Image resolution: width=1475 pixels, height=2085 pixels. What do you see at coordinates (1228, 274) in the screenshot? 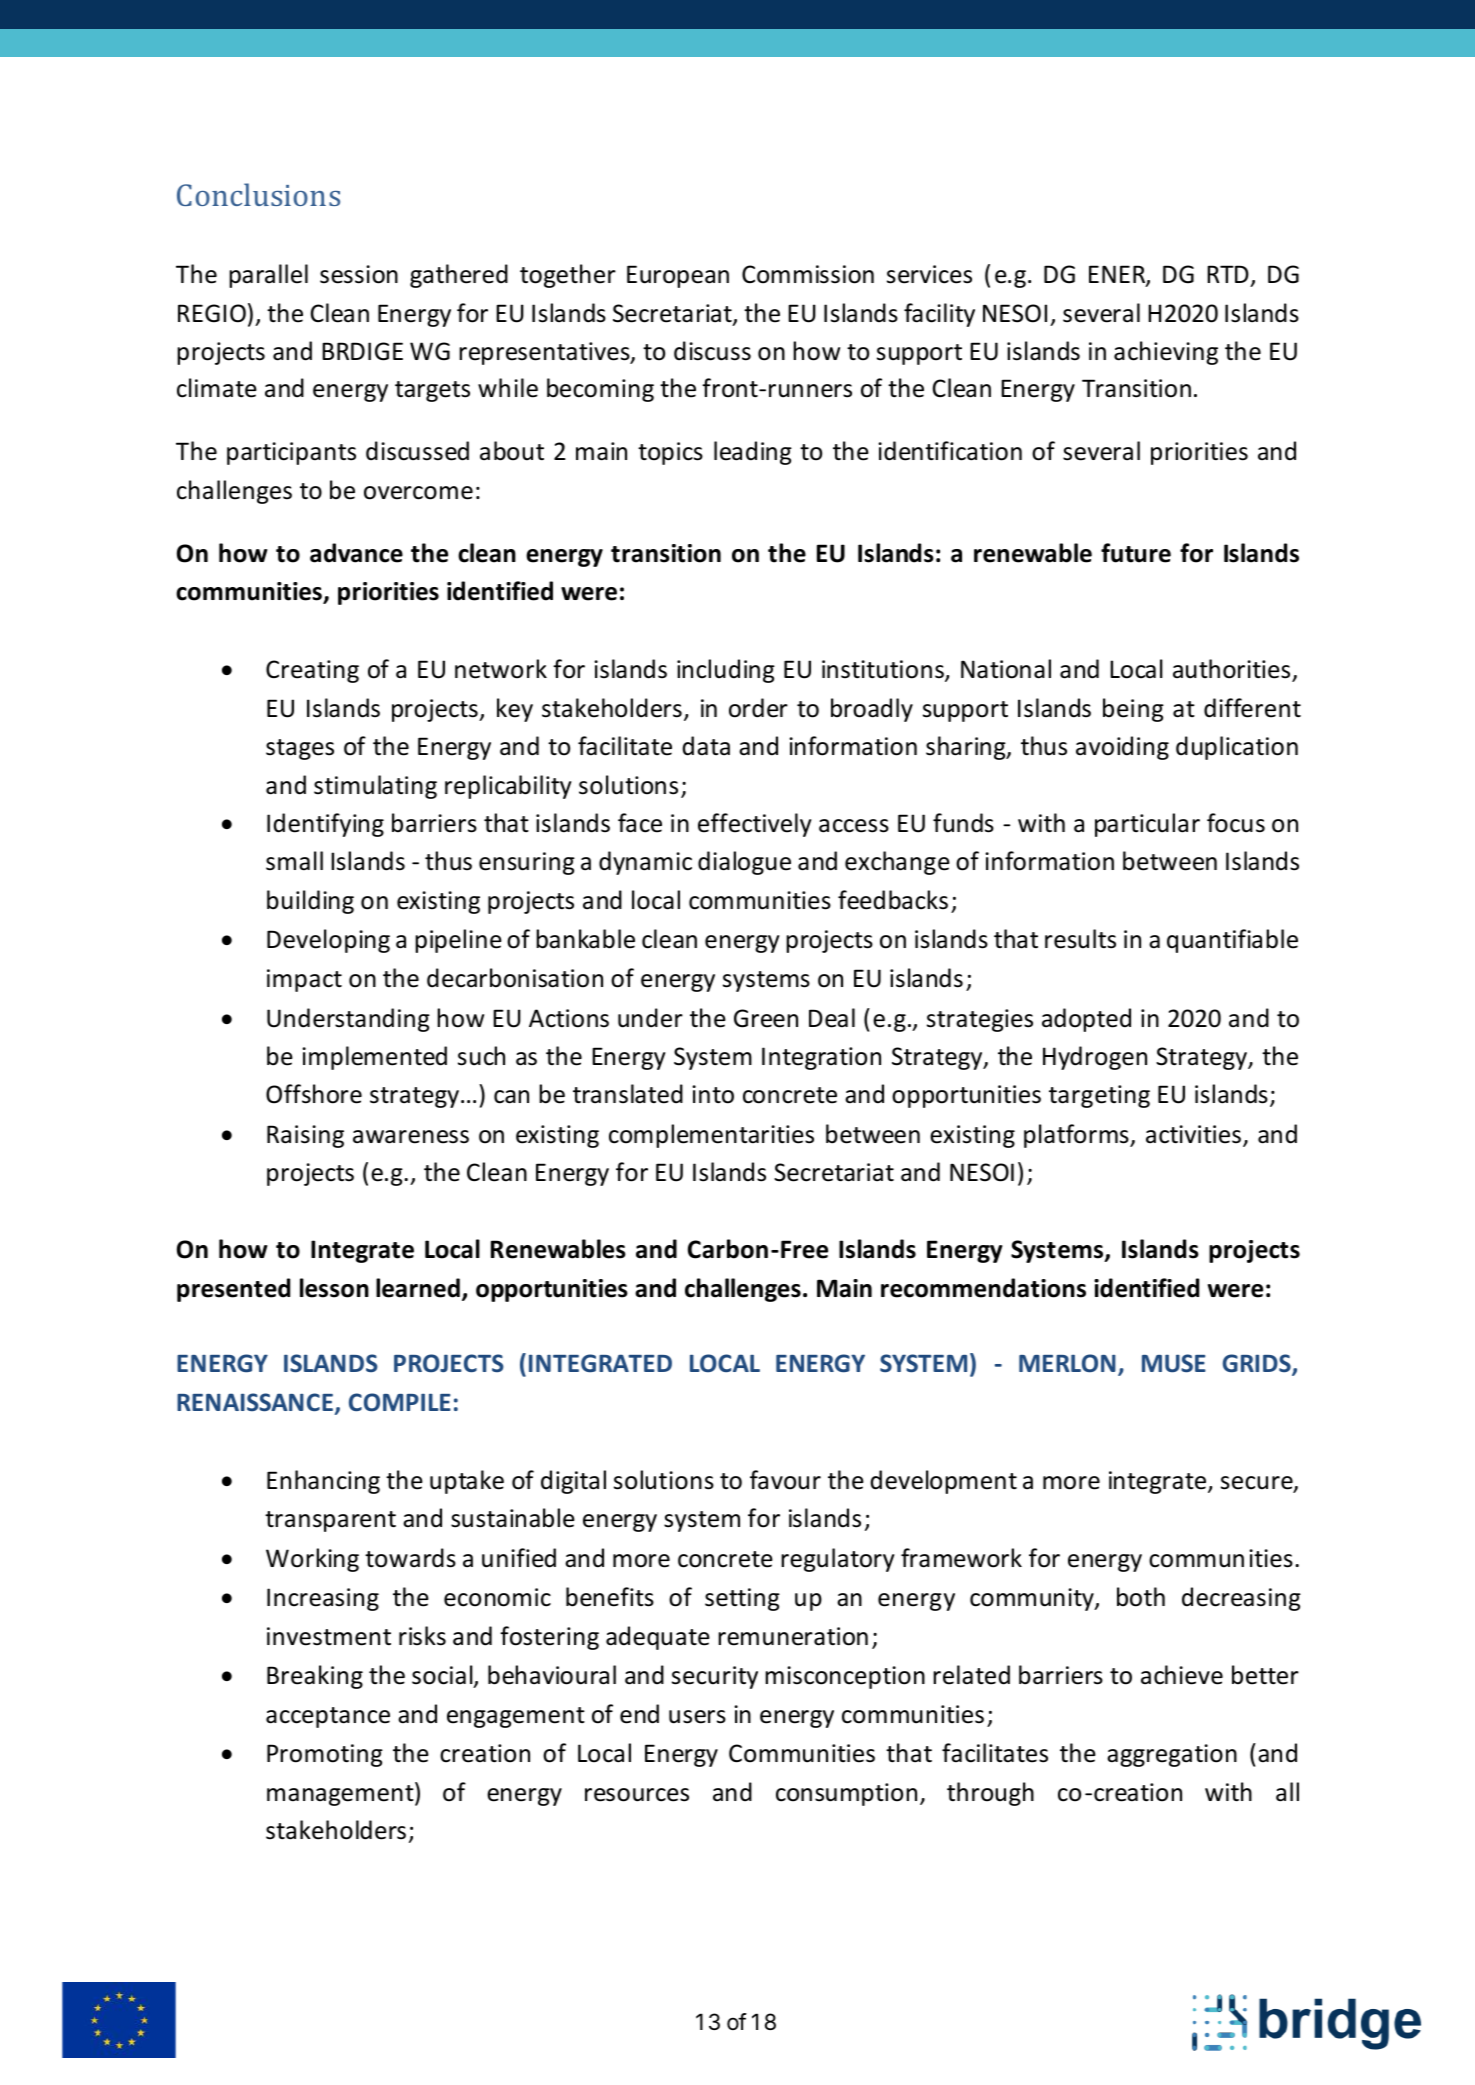
I see `RTD` at bounding box center [1228, 274].
